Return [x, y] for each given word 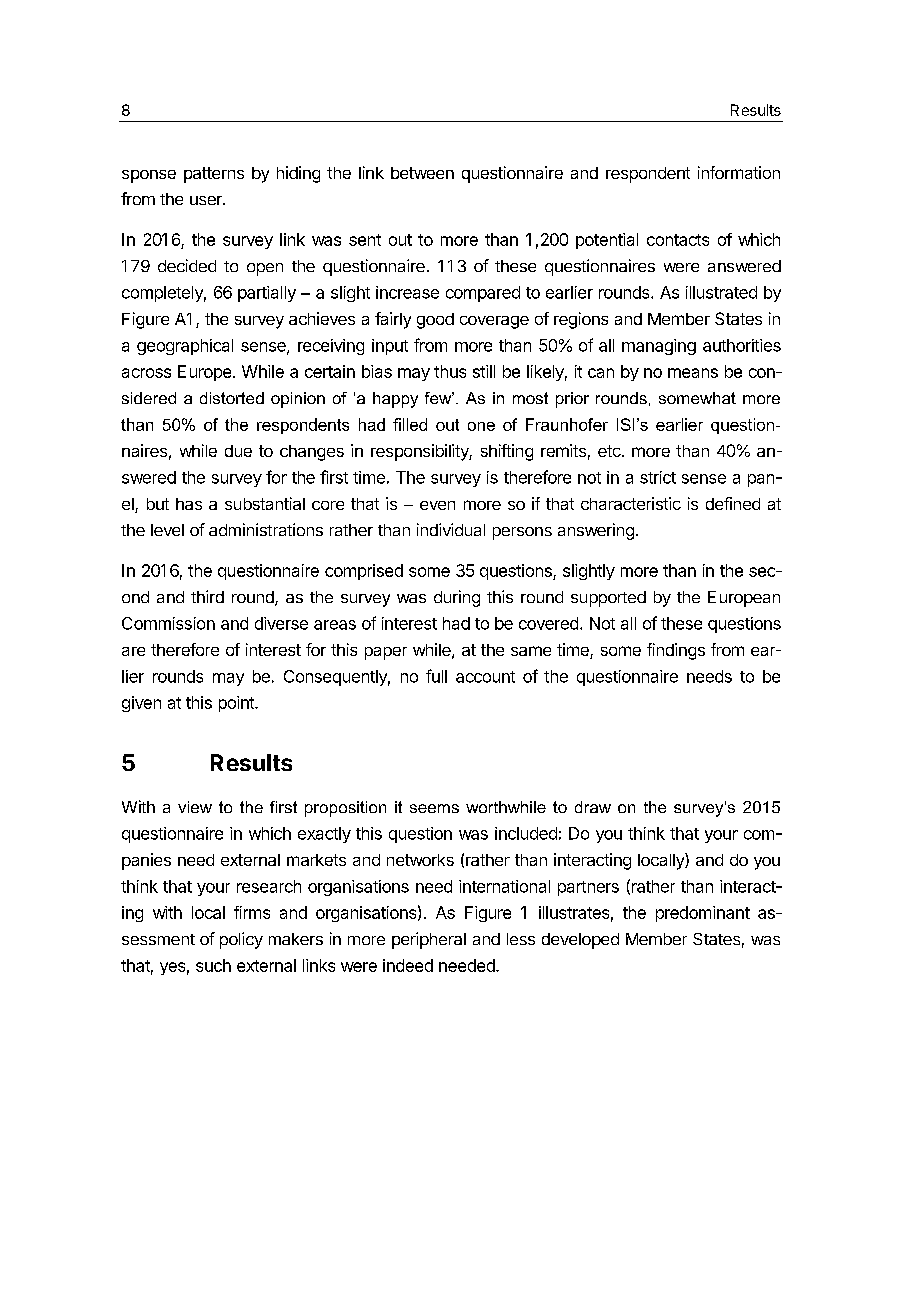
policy [241, 940]
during [457, 598]
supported [608, 599]
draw [593, 807]
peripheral [429, 940]
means [693, 373]
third [207, 596]
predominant [703, 914]
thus [450, 371]
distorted [232, 398]
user [207, 200]
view [195, 807]
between [422, 173]
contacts [678, 240]
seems [434, 808]
